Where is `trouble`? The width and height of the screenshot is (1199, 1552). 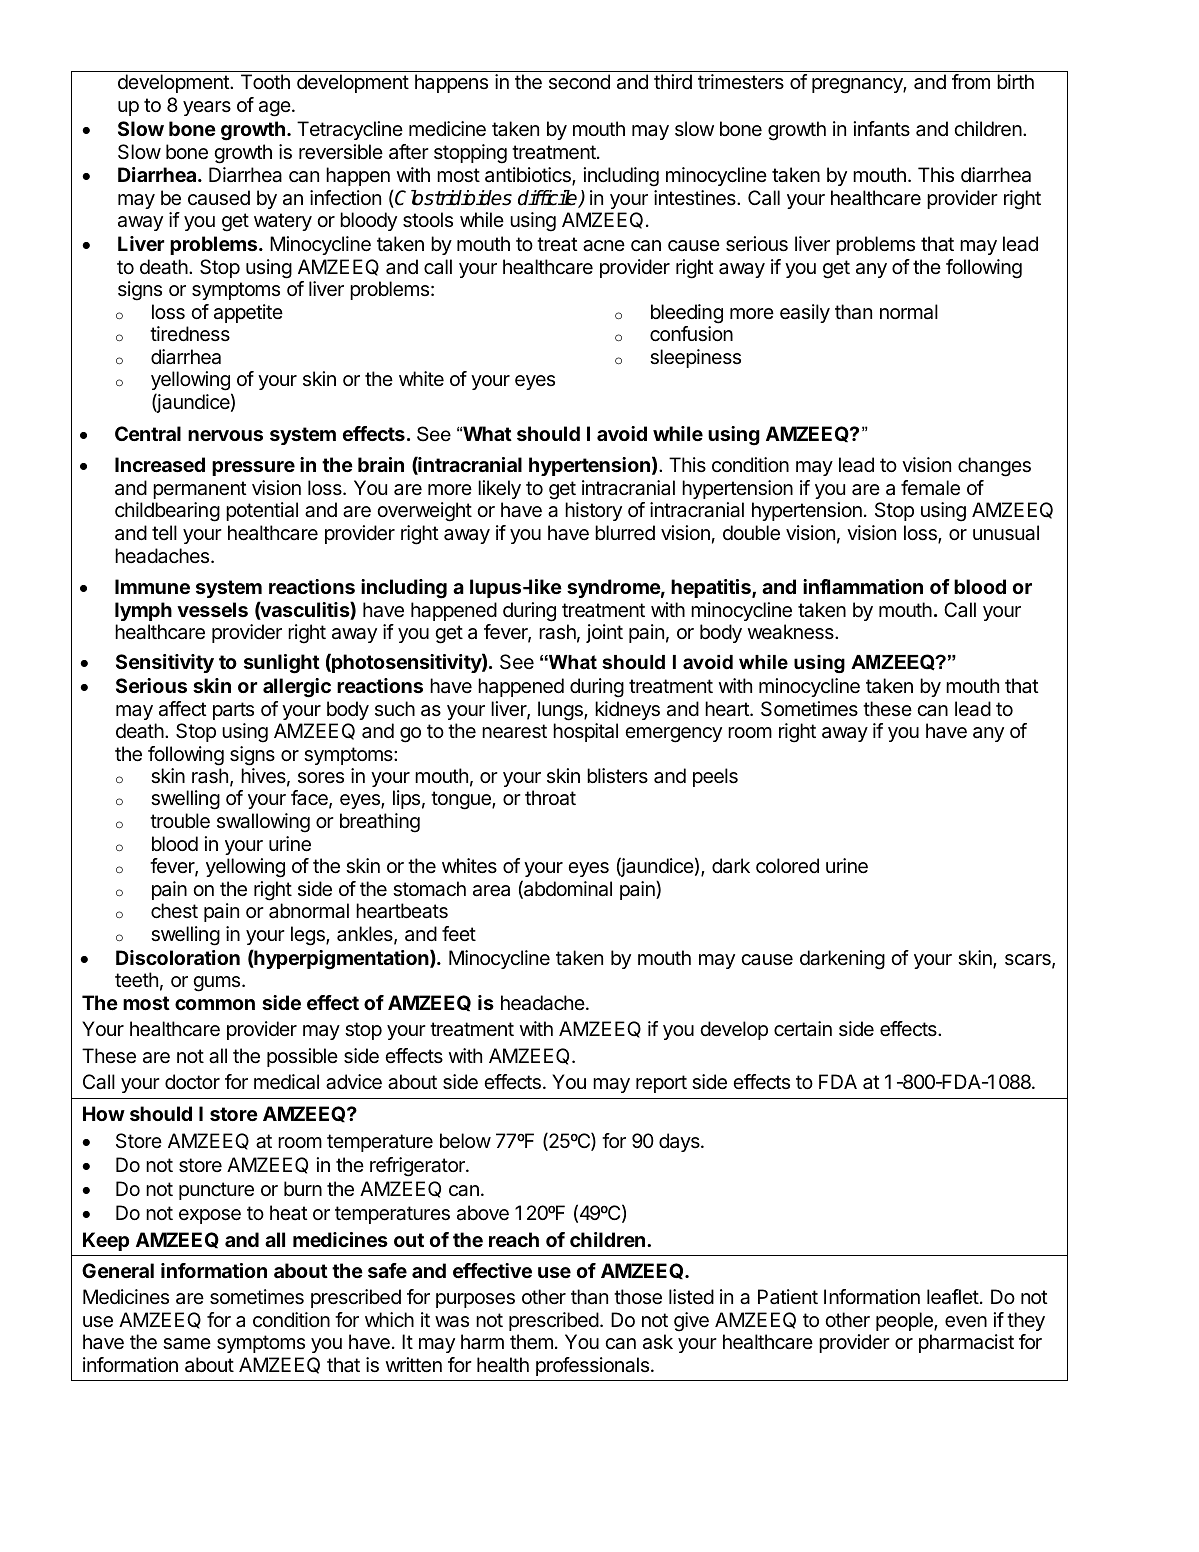 trouble is located at coordinates (180, 821).
